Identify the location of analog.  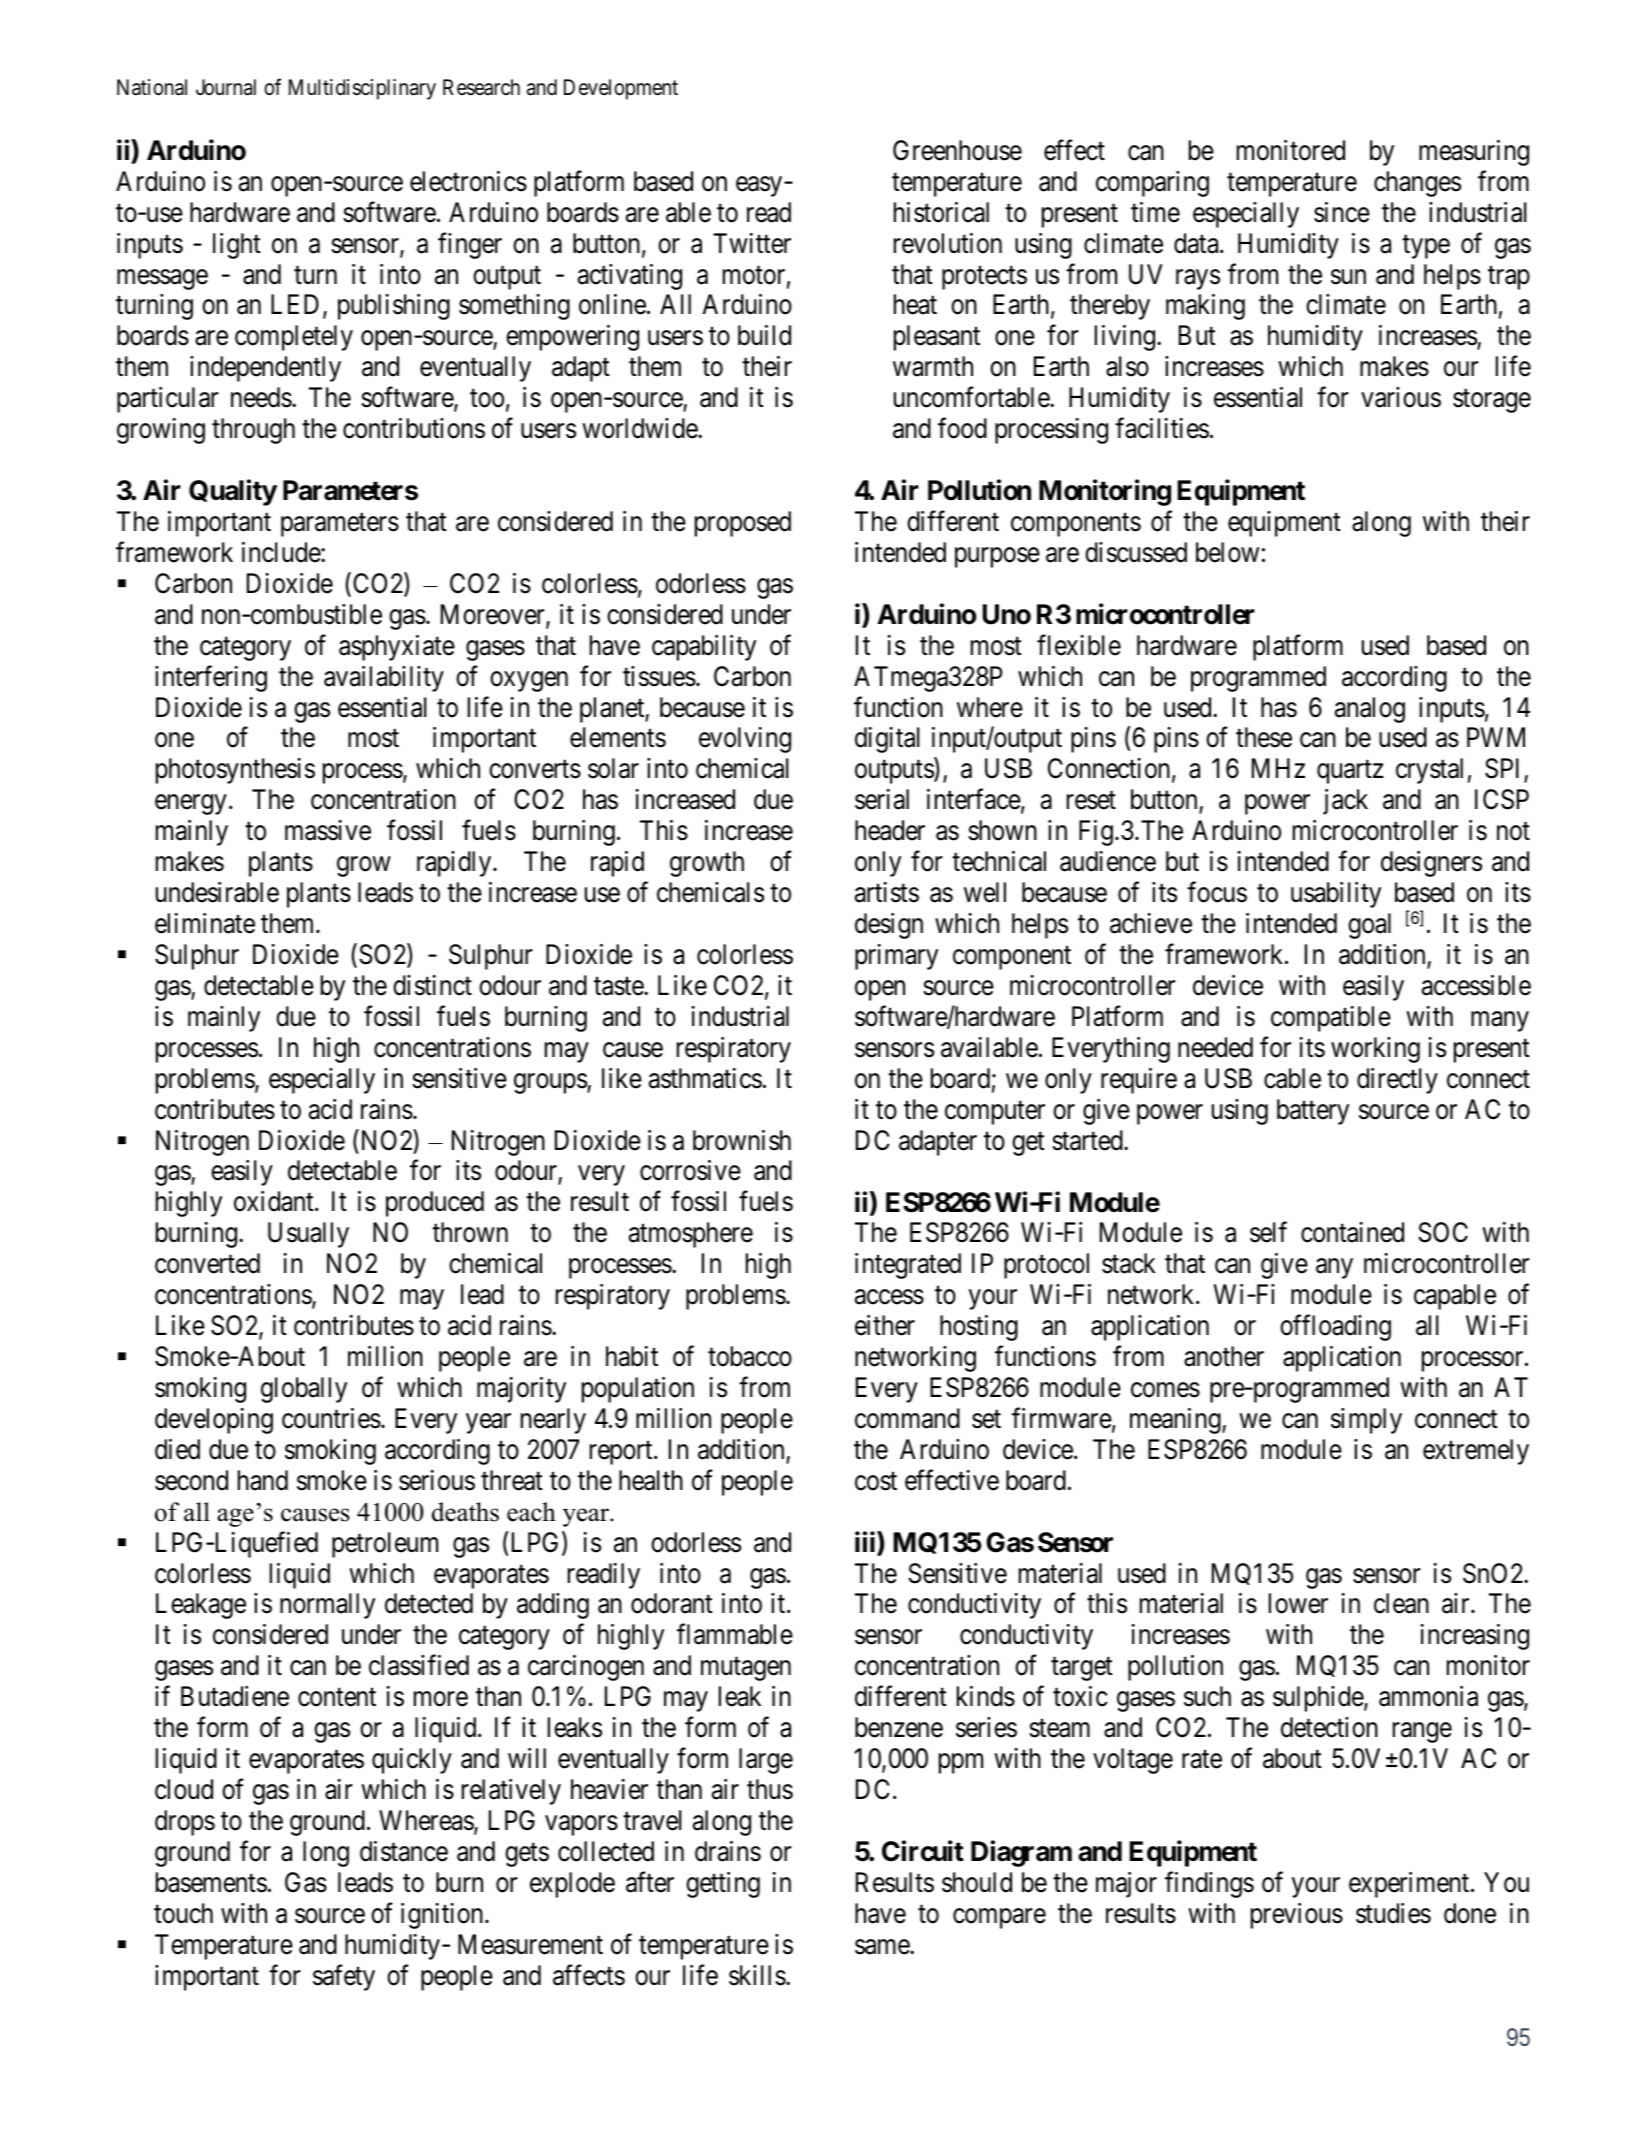
(1370, 710).
